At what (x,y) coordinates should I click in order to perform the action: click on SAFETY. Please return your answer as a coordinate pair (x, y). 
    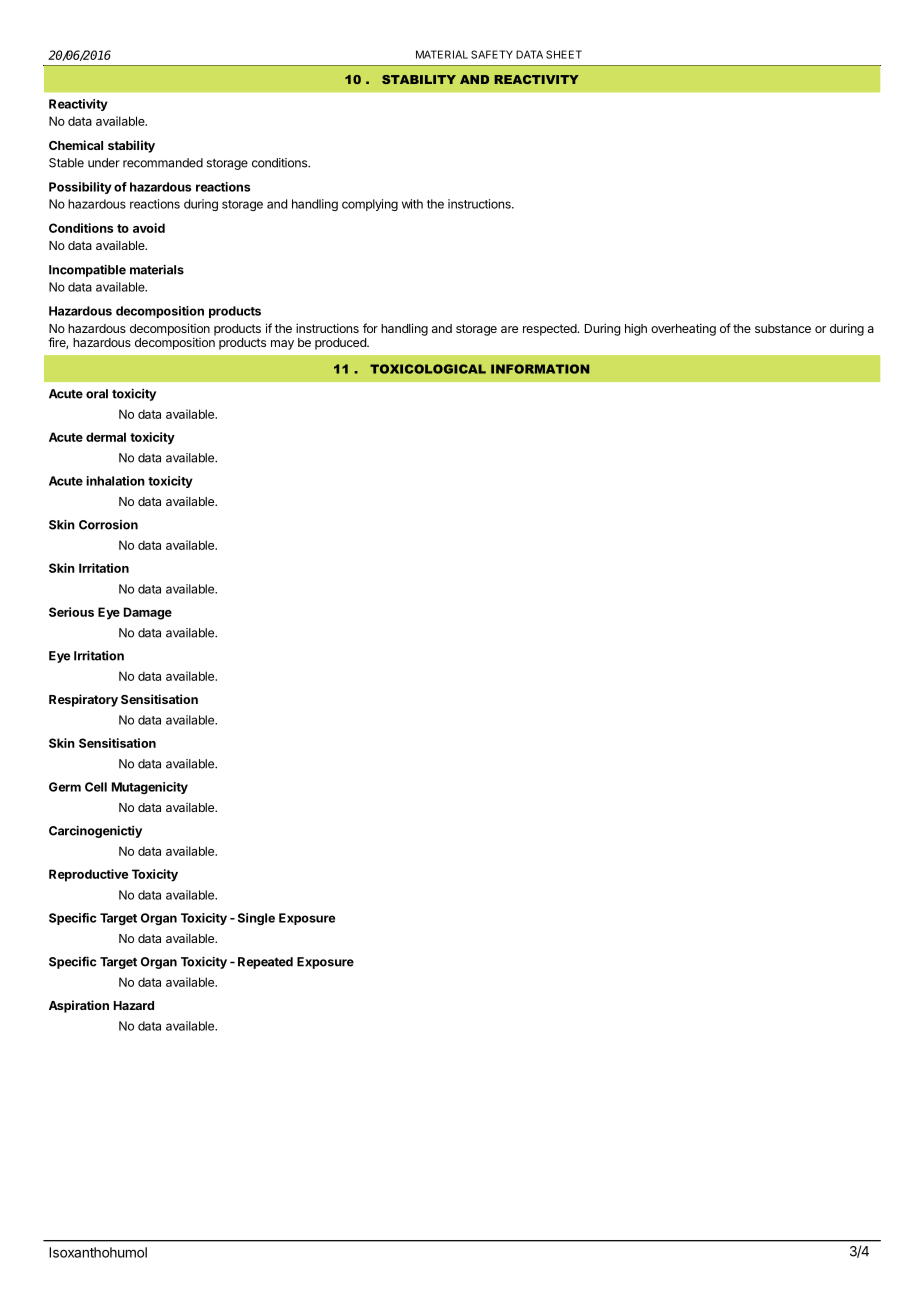
    Looking at the image, I should click on (492, 54).
